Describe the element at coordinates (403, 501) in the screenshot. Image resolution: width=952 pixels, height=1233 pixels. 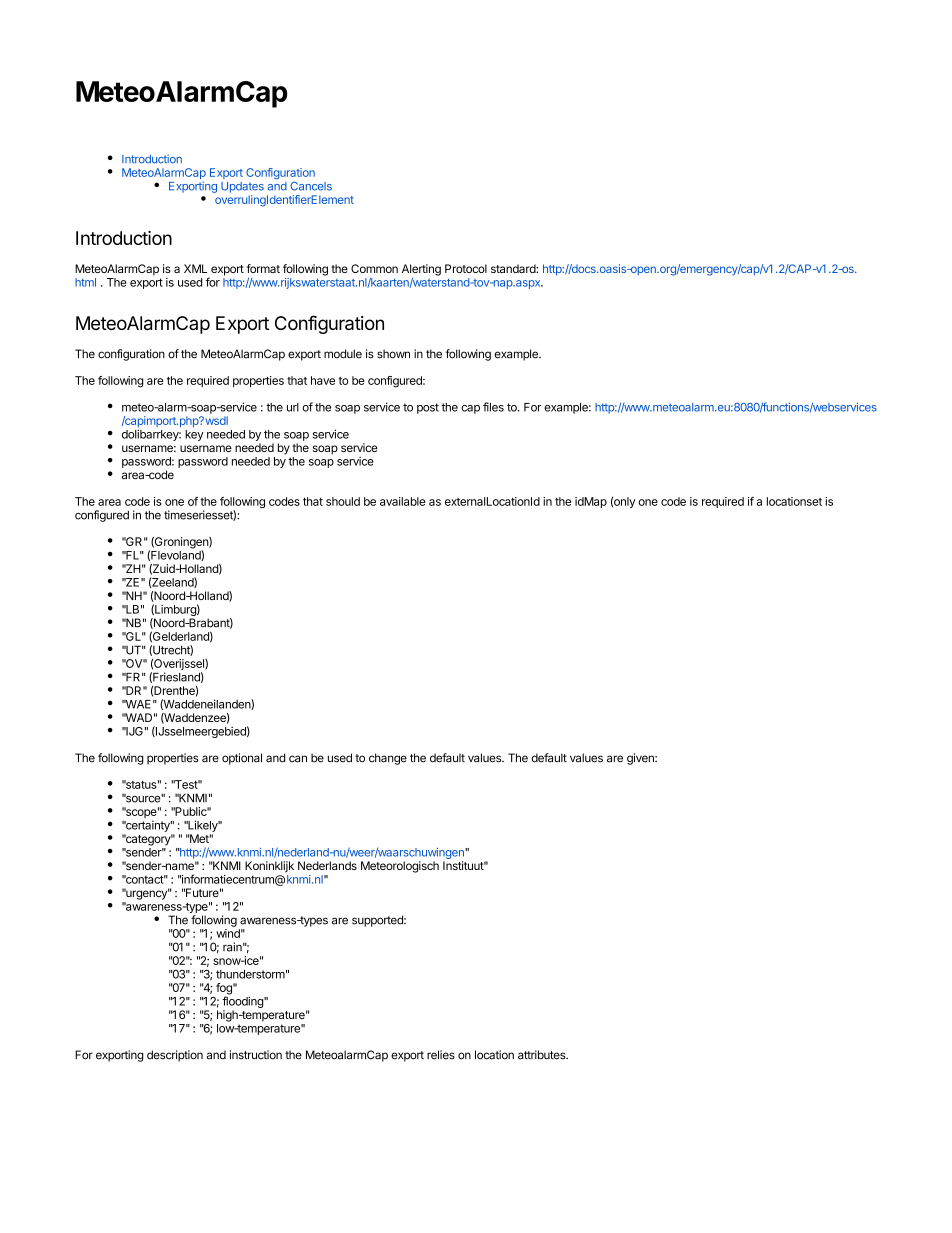
I see `available` at that location.
